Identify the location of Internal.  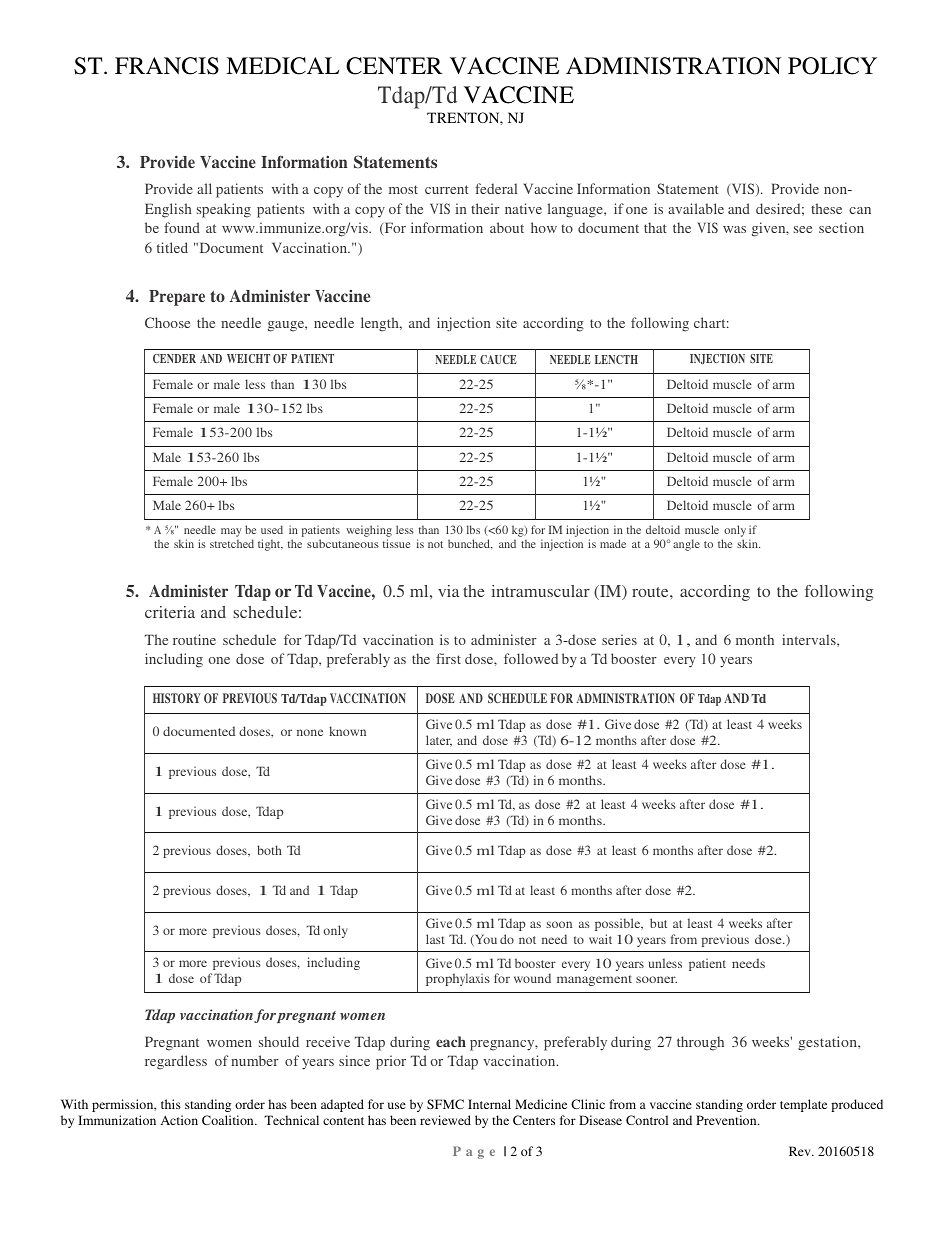
(489, 1104).
